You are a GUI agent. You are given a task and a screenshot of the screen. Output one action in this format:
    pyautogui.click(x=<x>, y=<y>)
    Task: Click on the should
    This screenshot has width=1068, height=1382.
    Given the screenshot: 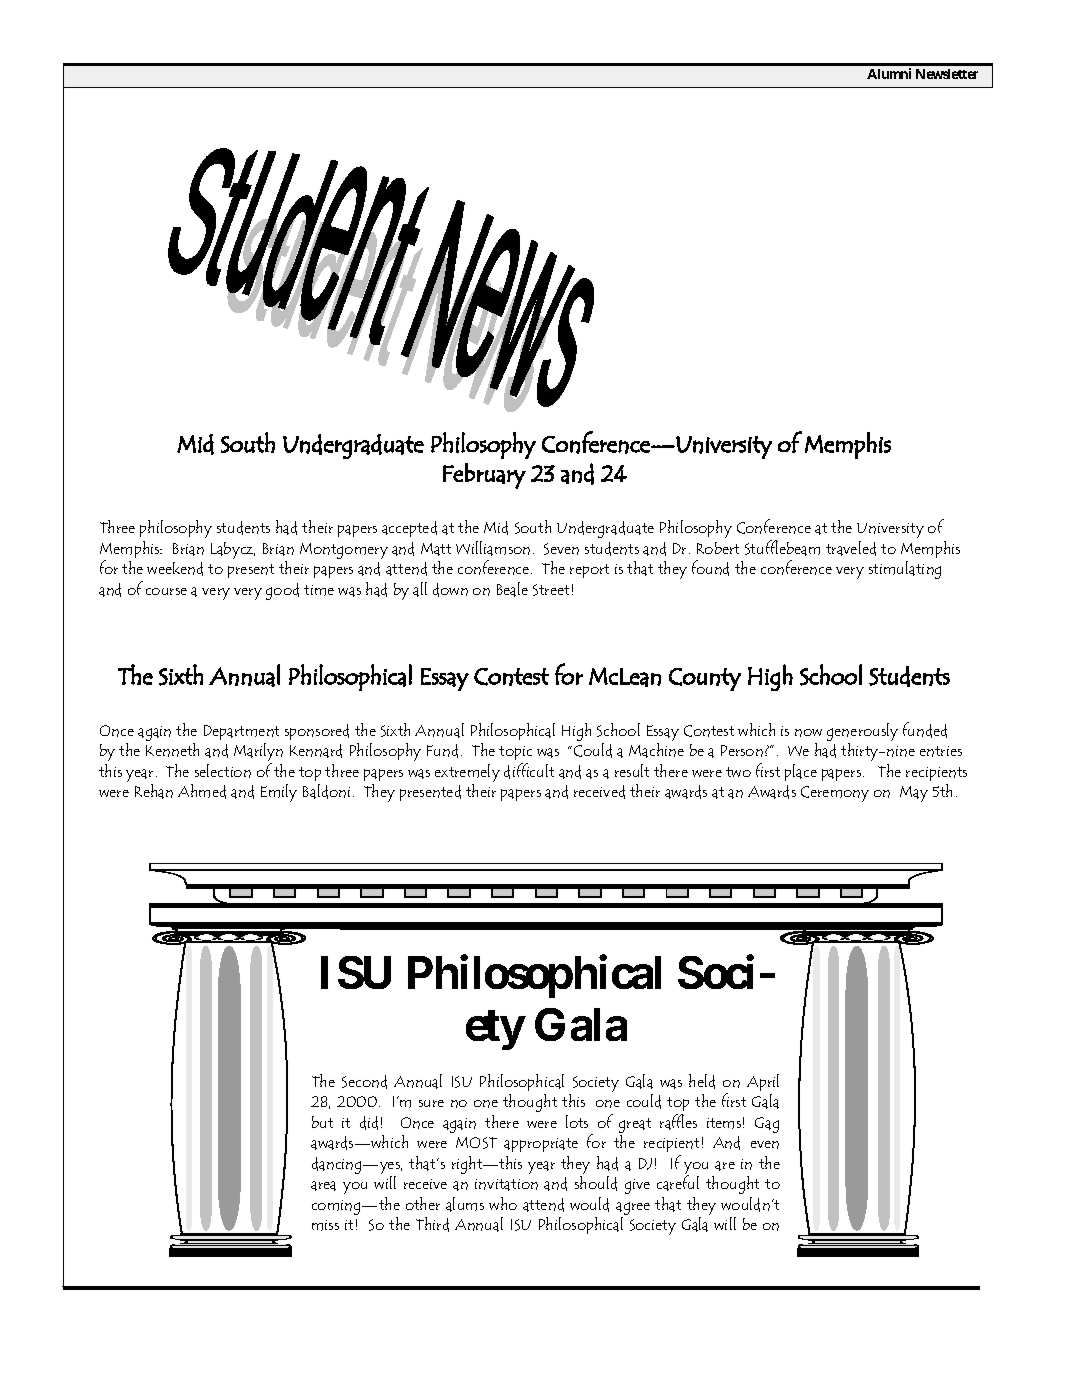 What is the action you would take?
    pyautogui.click(x=596, y=1183)
